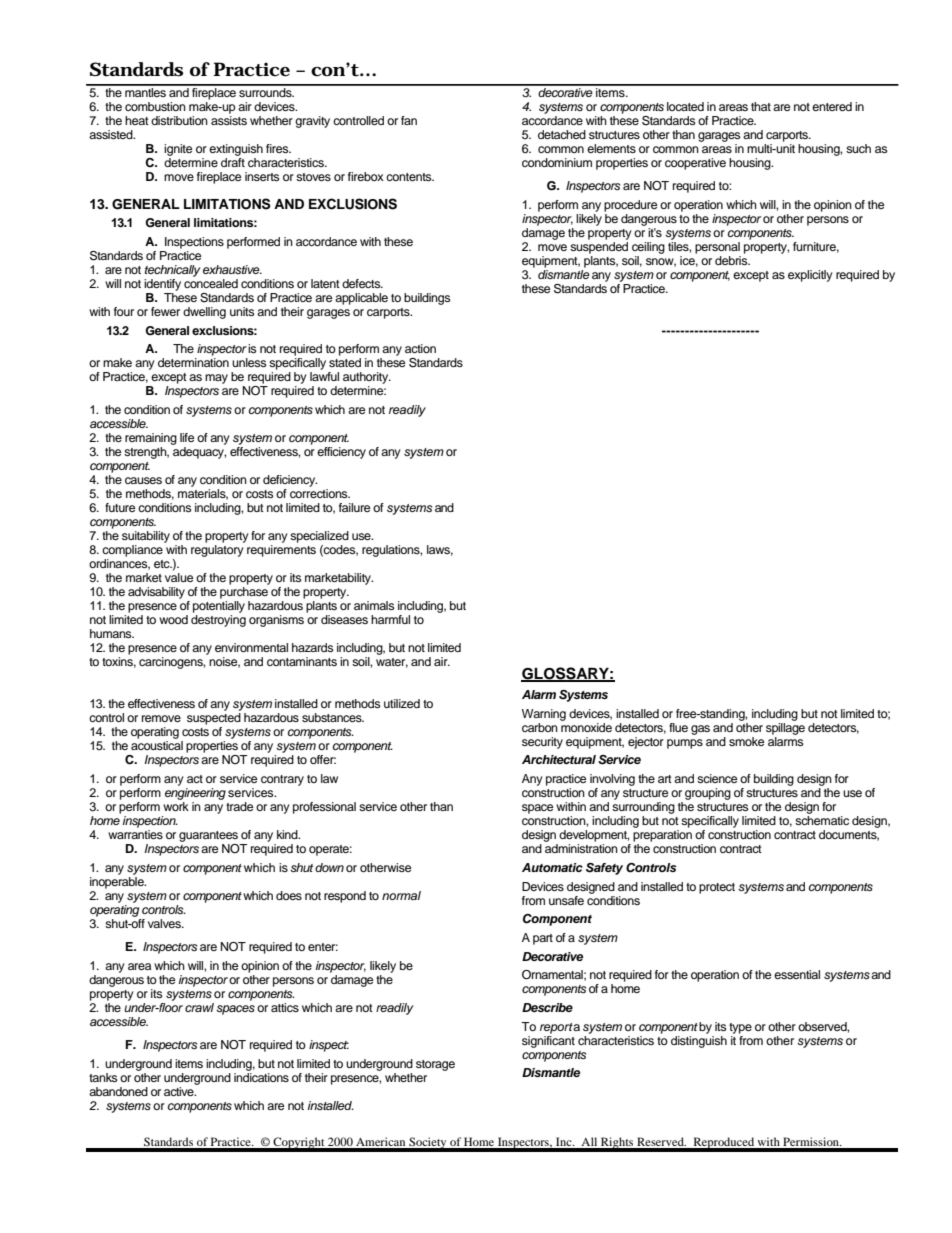  I want to click on that, so click(761, 106).
